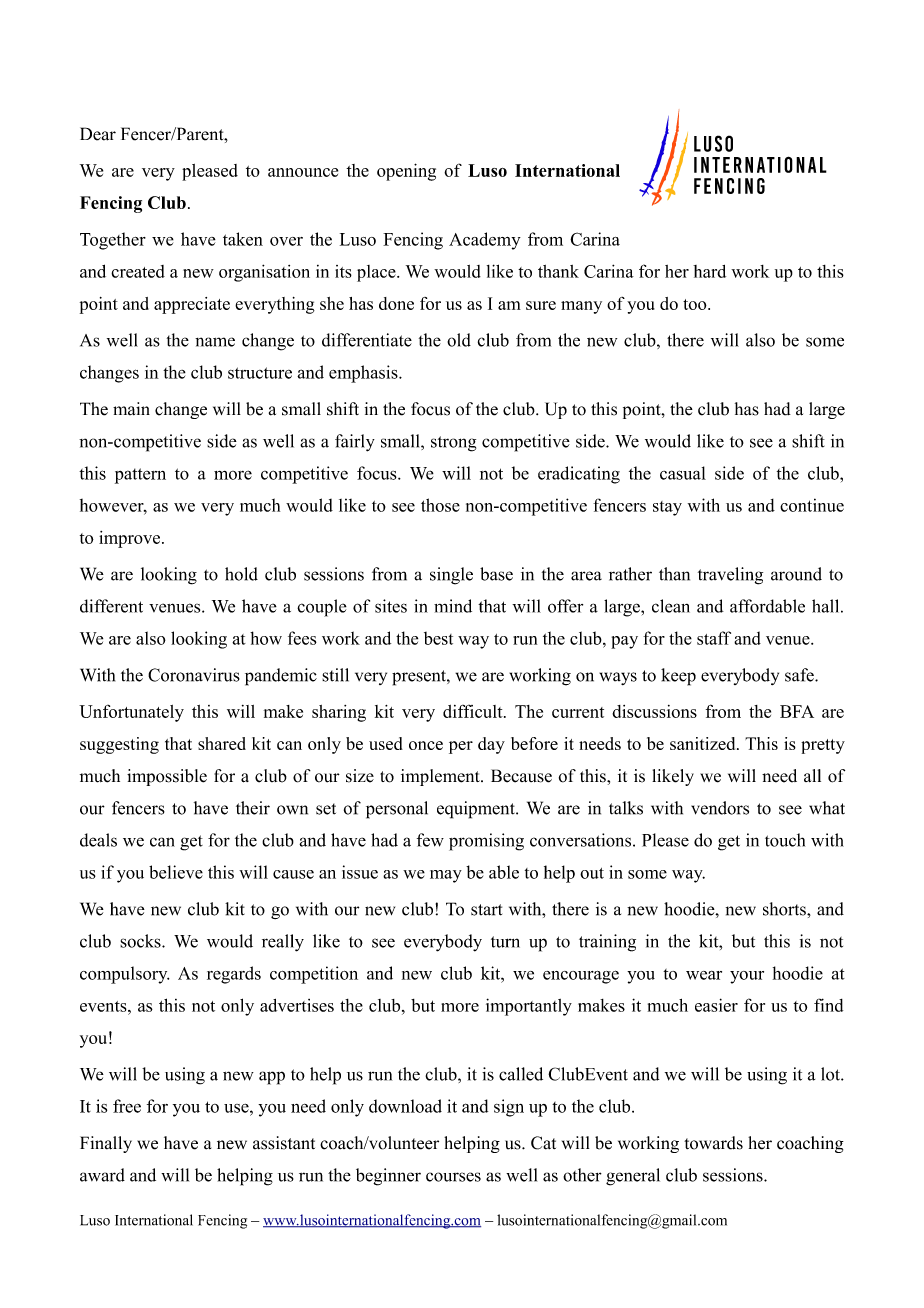 Image resolution: width=924 pixels, height=1308 pixels. Describe the element at coordinates (98, 134) in the image. I see `Dear` at that location.
